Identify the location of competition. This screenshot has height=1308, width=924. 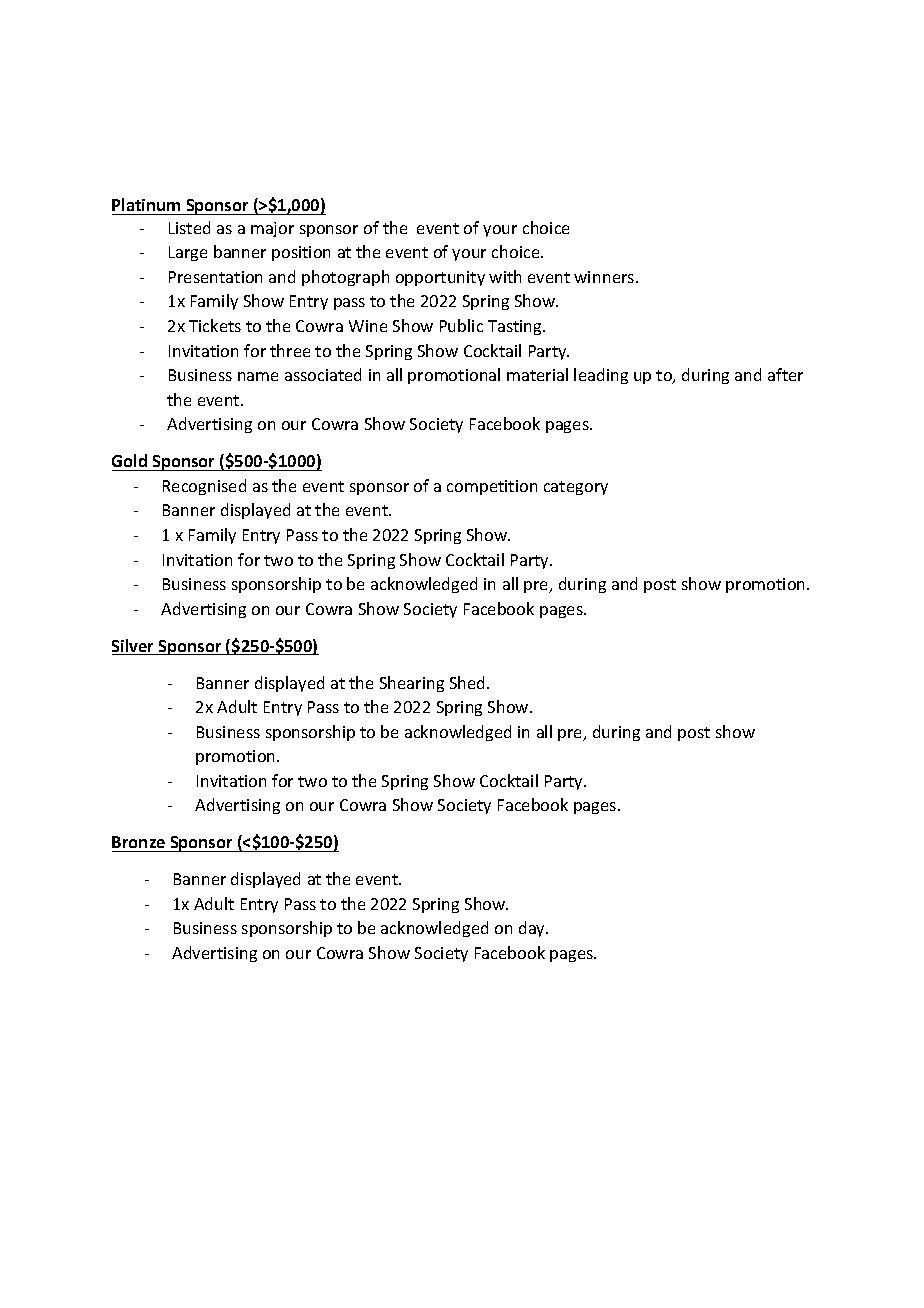
(492, 487).
